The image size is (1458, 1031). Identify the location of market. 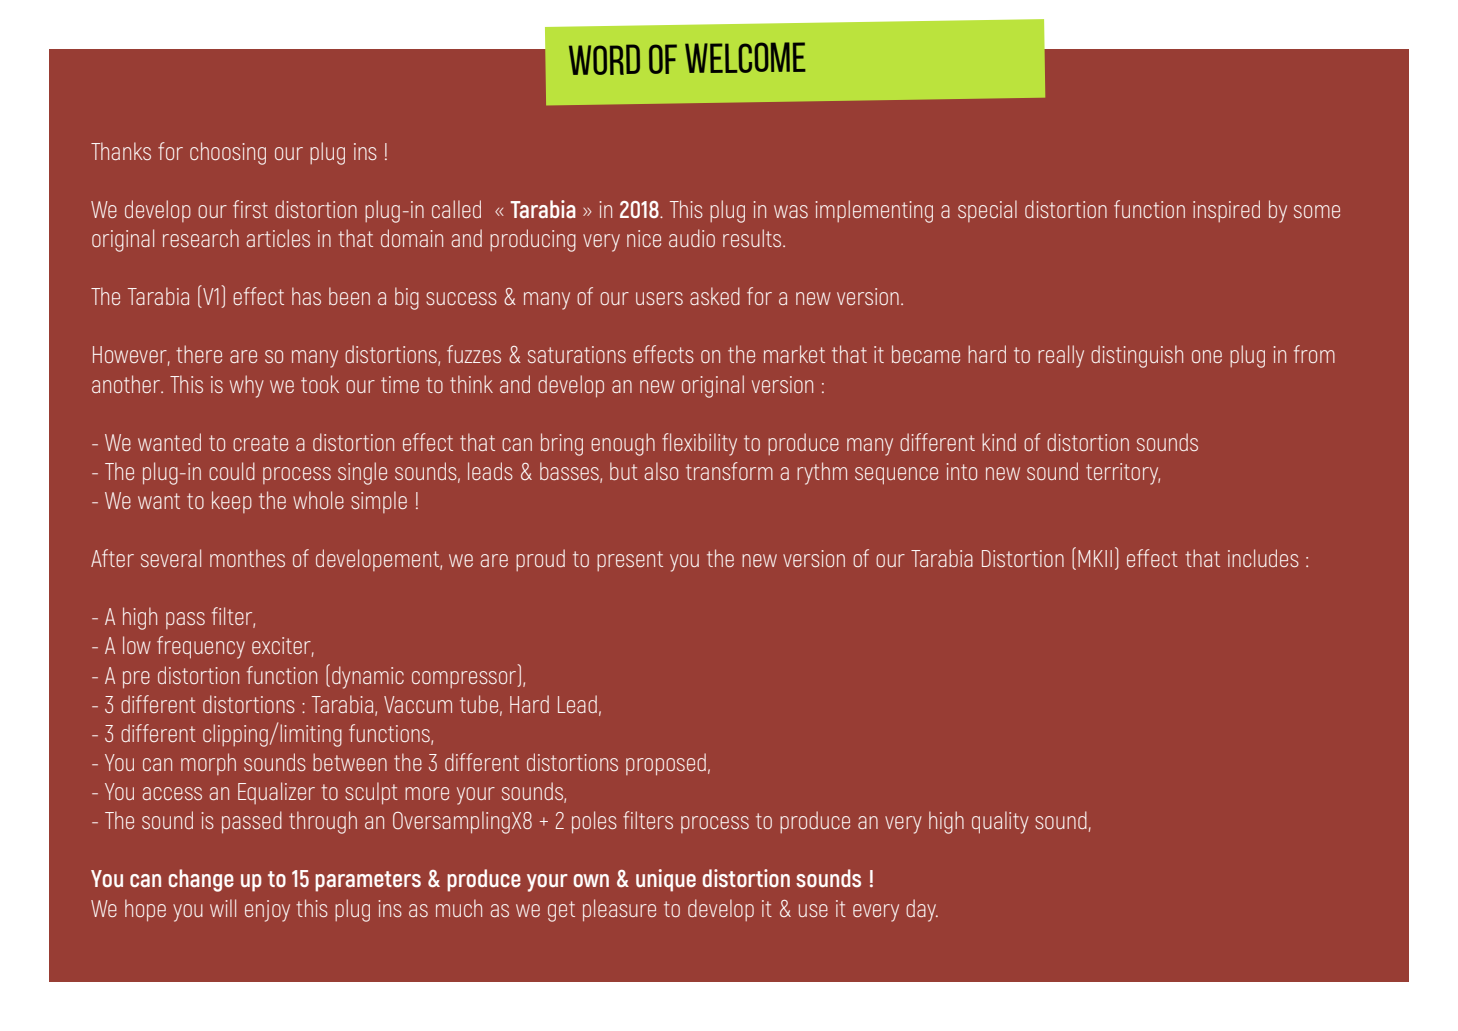
(794, 354).
